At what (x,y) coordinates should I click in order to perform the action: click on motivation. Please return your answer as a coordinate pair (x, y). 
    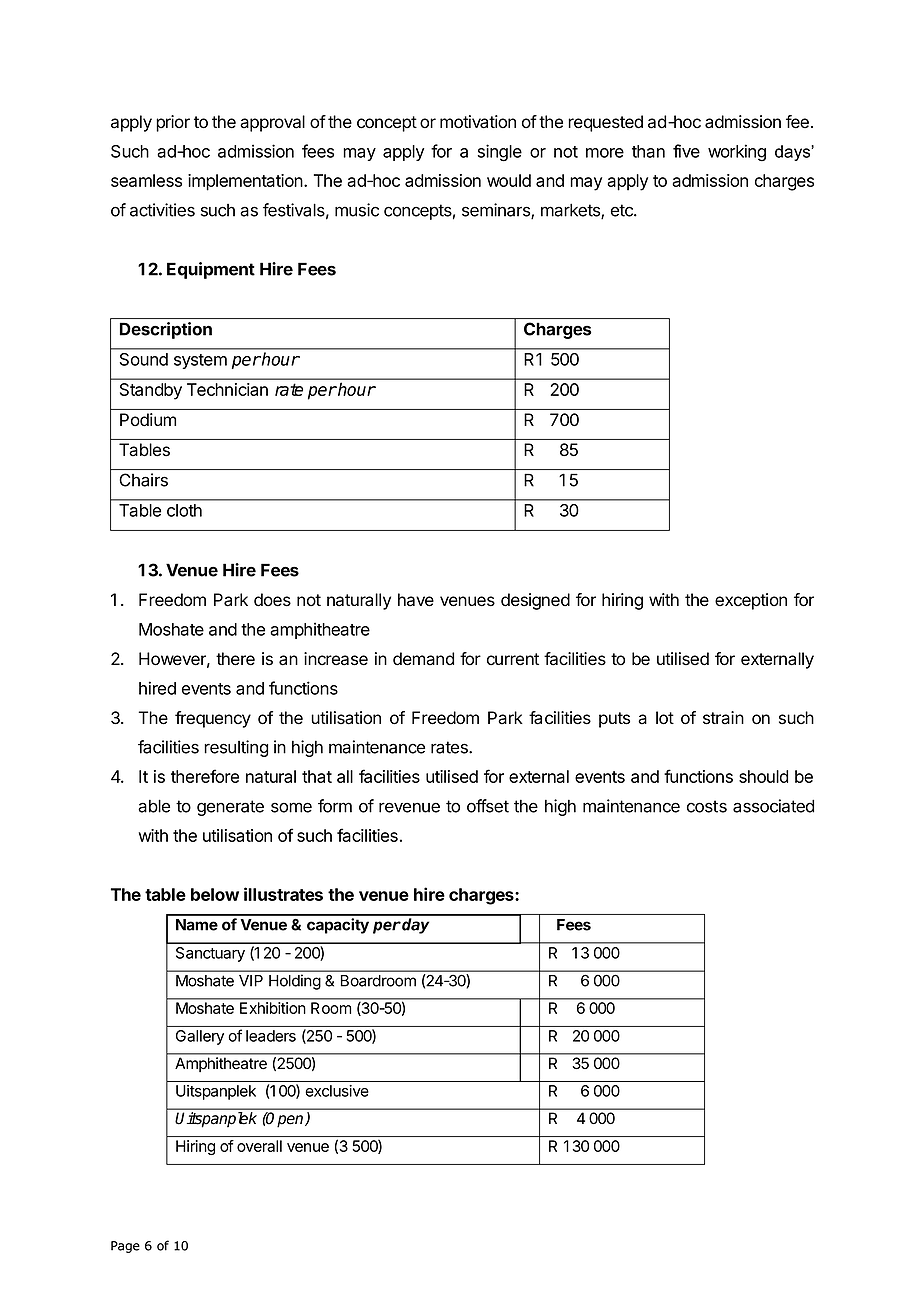
    Looking at the image, I should click on (478, 122).
